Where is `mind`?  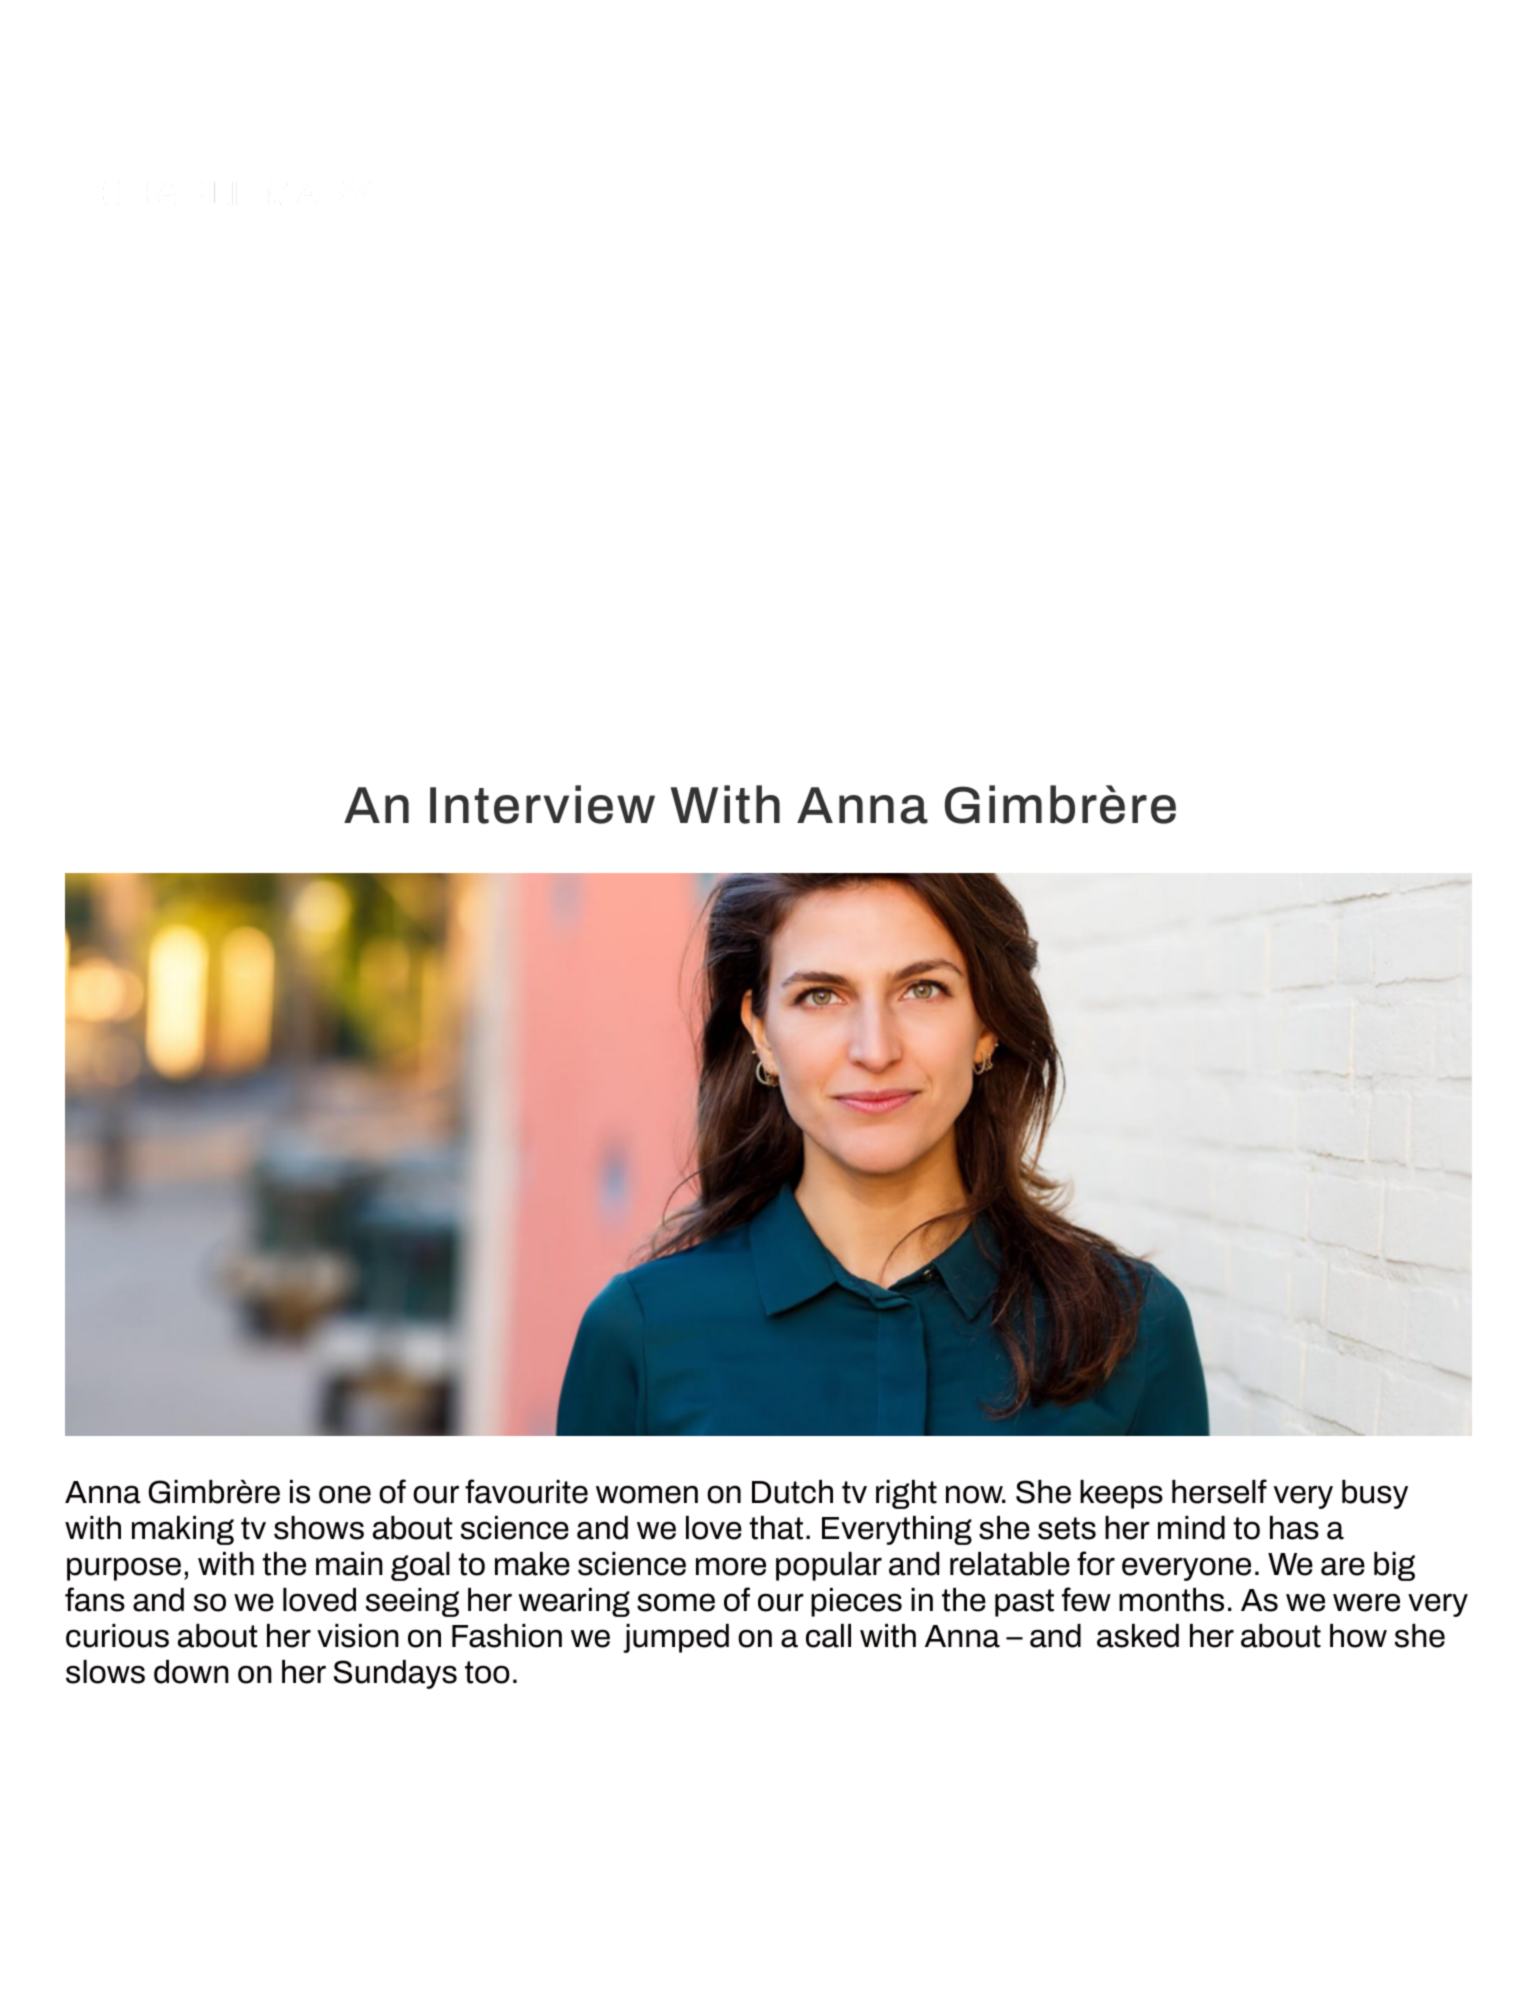
mind is located at coordinates (1191, 1528).
